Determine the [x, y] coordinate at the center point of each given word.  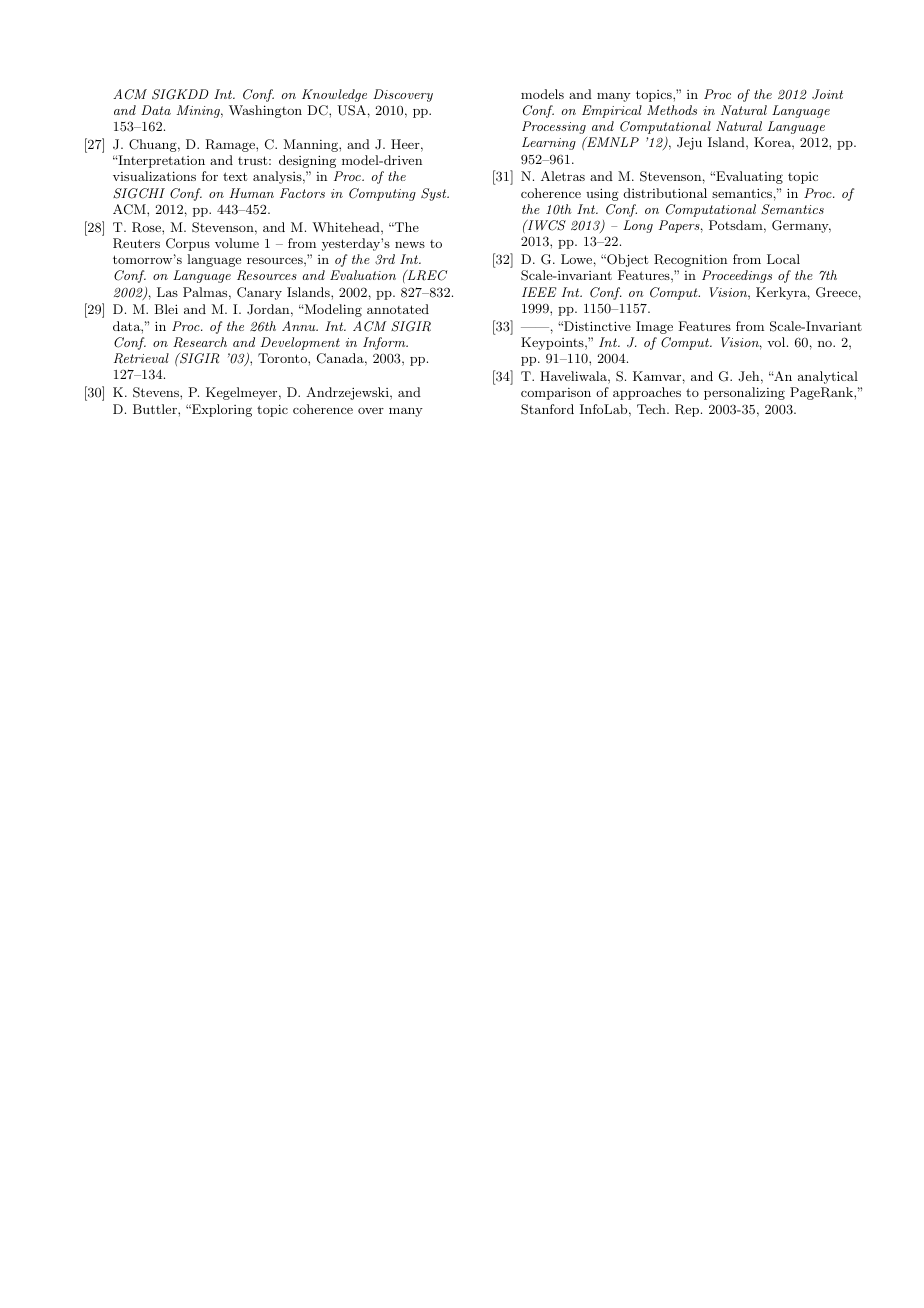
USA [351, 110]
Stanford [547, 409]
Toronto [283, 358]
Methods [672, 110]
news [410, 245]
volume [237, 243]
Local [783, 259]
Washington [265, 111]
